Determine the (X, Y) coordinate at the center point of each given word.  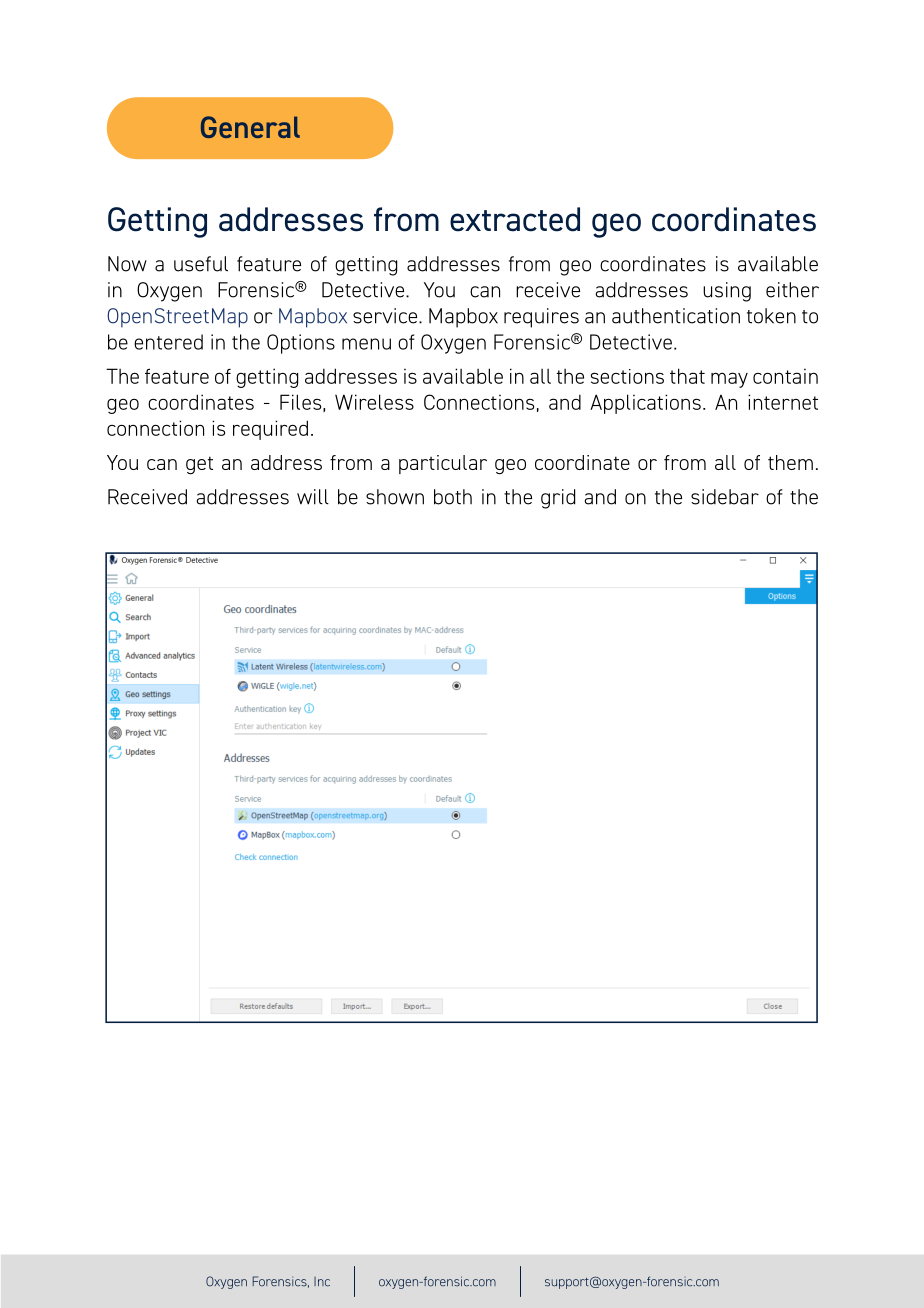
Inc (322, 1282)
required (270, 430)
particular (443, 464)
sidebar (725, 497)
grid (558, 499)
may (729, 380)
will (313, 497)
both (453, 497)
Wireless (374, 402)
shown (395, 497)
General (250, 127)
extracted (515, 219)
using (727, 292)
